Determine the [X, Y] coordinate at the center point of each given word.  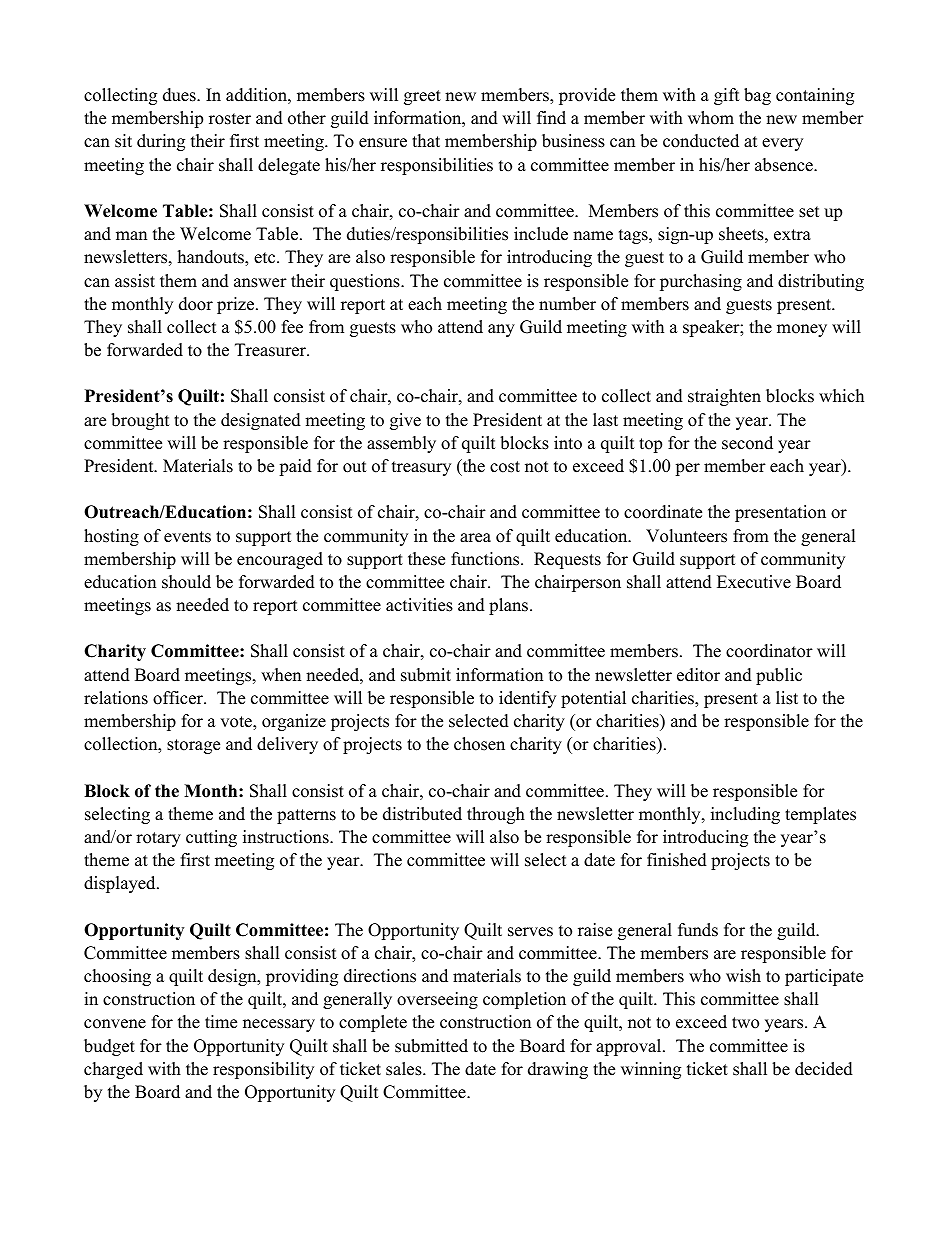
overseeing [437, 1000]
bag [757, 96]
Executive [754, 582]
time [221, 1022]
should [186, 582]
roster [230, 119]
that [426, 140]
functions [486, 559]
